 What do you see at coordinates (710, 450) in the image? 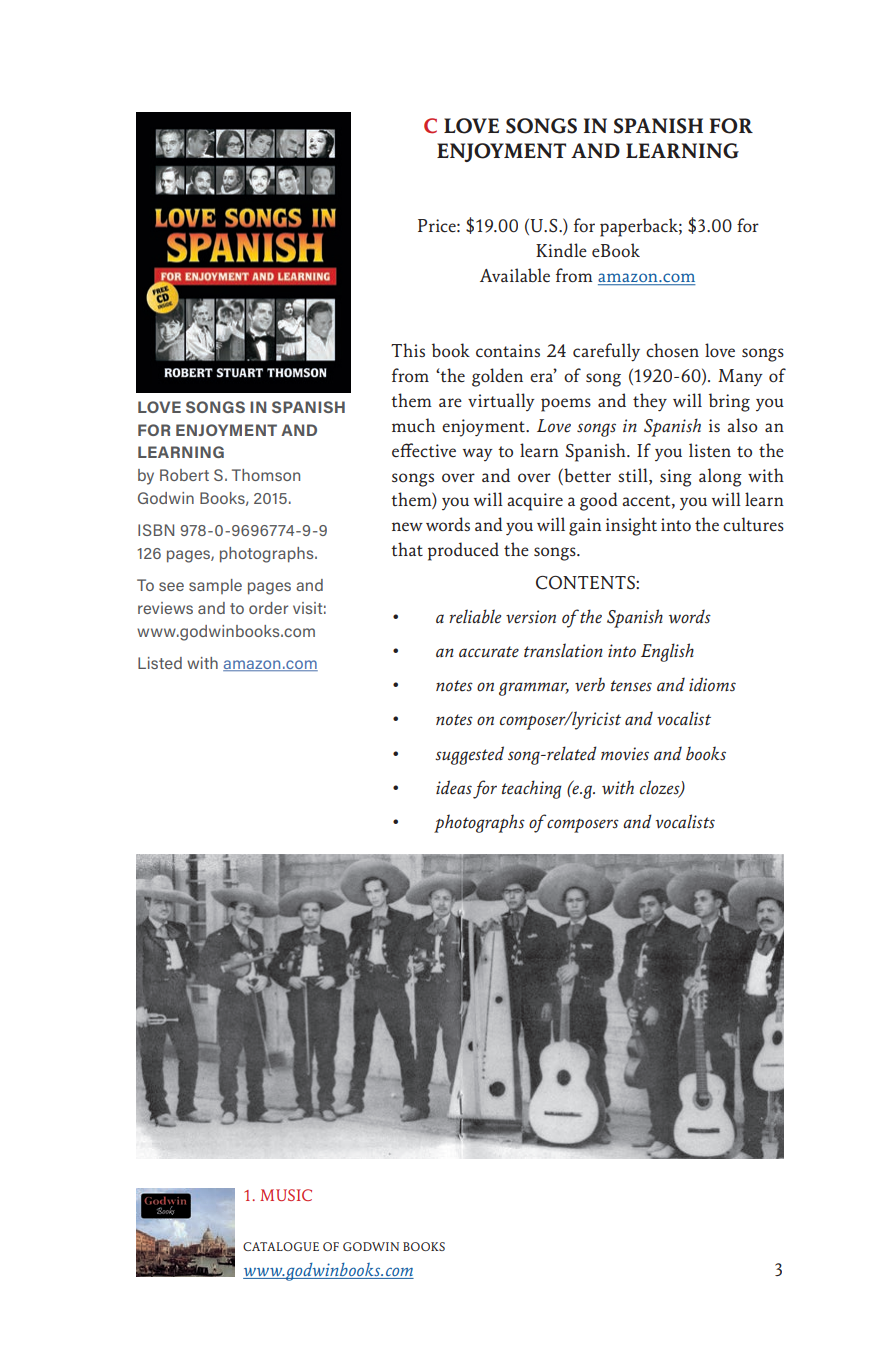
I see `listen` at bounding box center [710, 450].
